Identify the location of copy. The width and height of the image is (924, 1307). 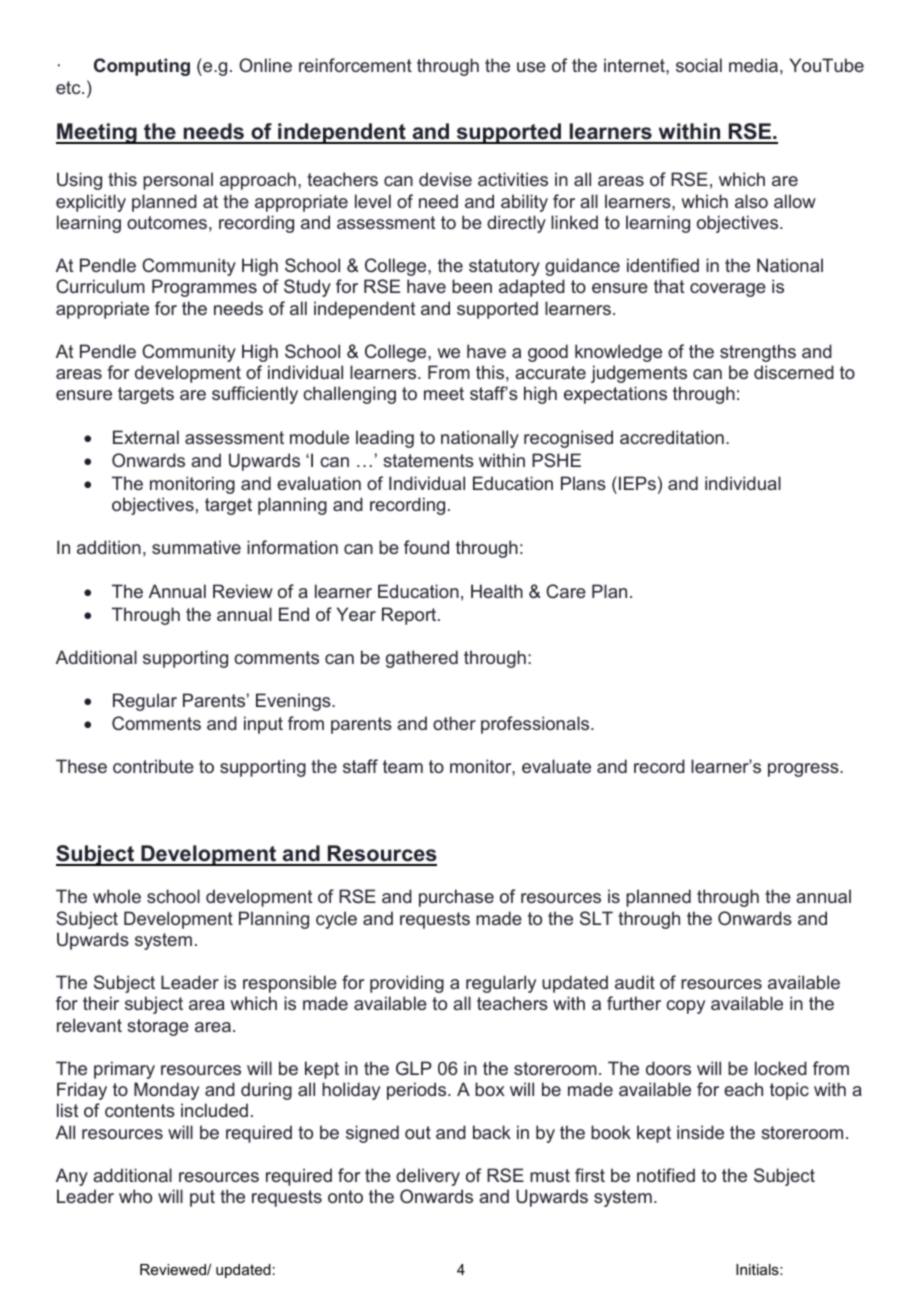
(685, 1007).
